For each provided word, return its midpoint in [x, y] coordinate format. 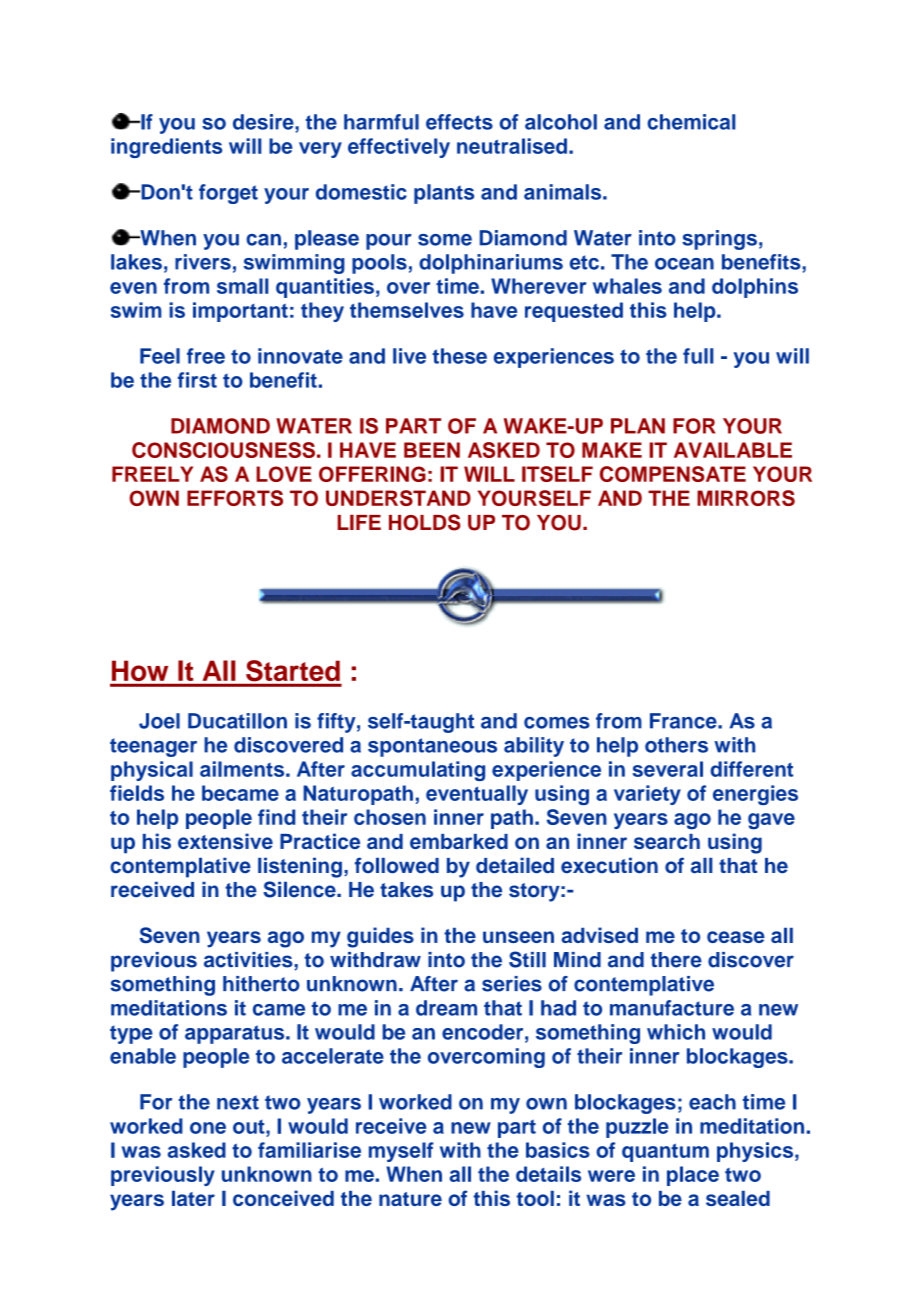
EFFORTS [235, 498]
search [667, 841]
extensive [225, 841]
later [193, 1198]
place [693, 1176]
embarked [459, 841]
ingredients [166, 148]
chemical [691, 122]
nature [410, 1199]
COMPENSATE [673, 474]
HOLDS [425, 522]
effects [459, 122]
